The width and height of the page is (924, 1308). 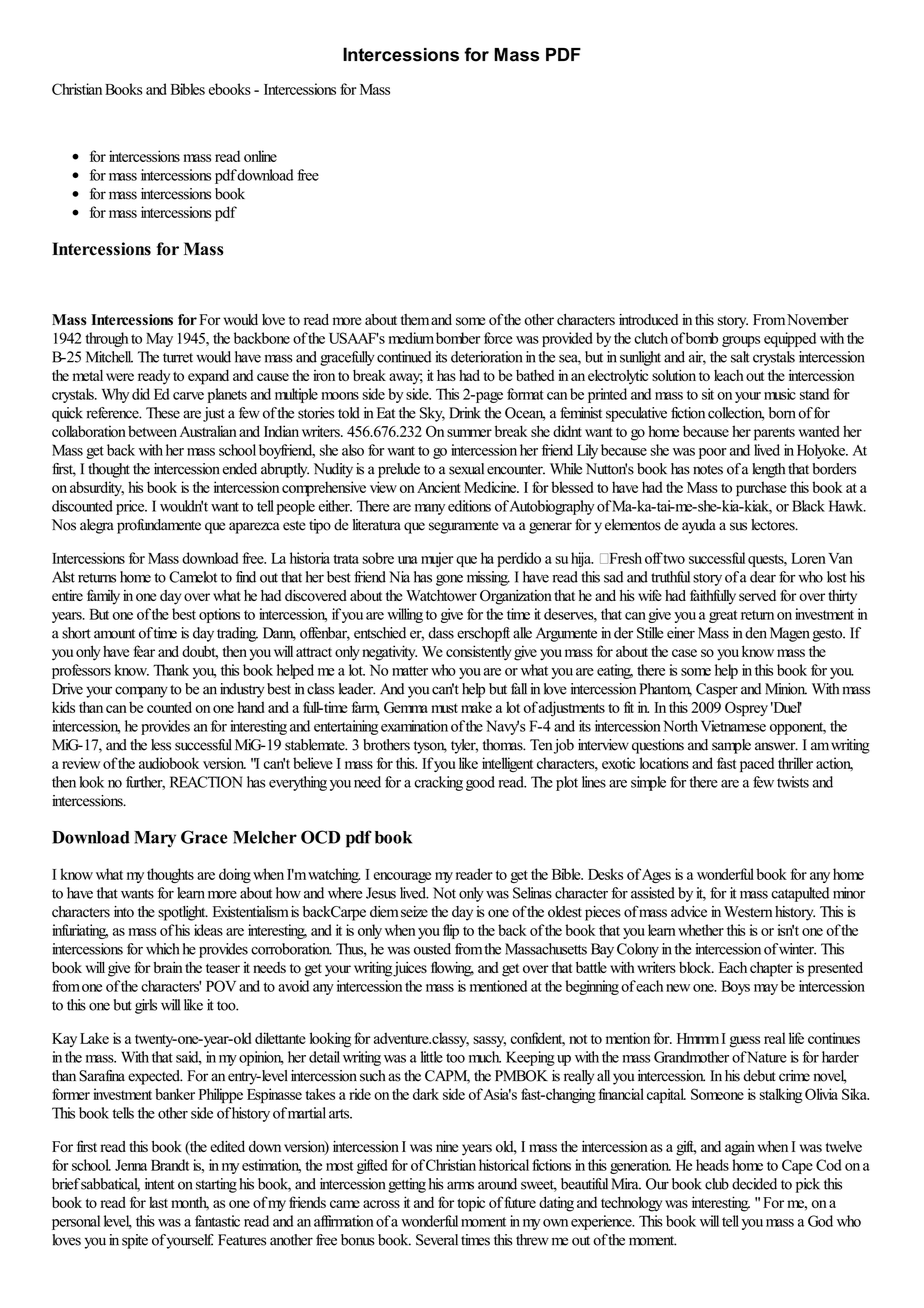 I want to click on introduced, so click(x=648, y=320).
